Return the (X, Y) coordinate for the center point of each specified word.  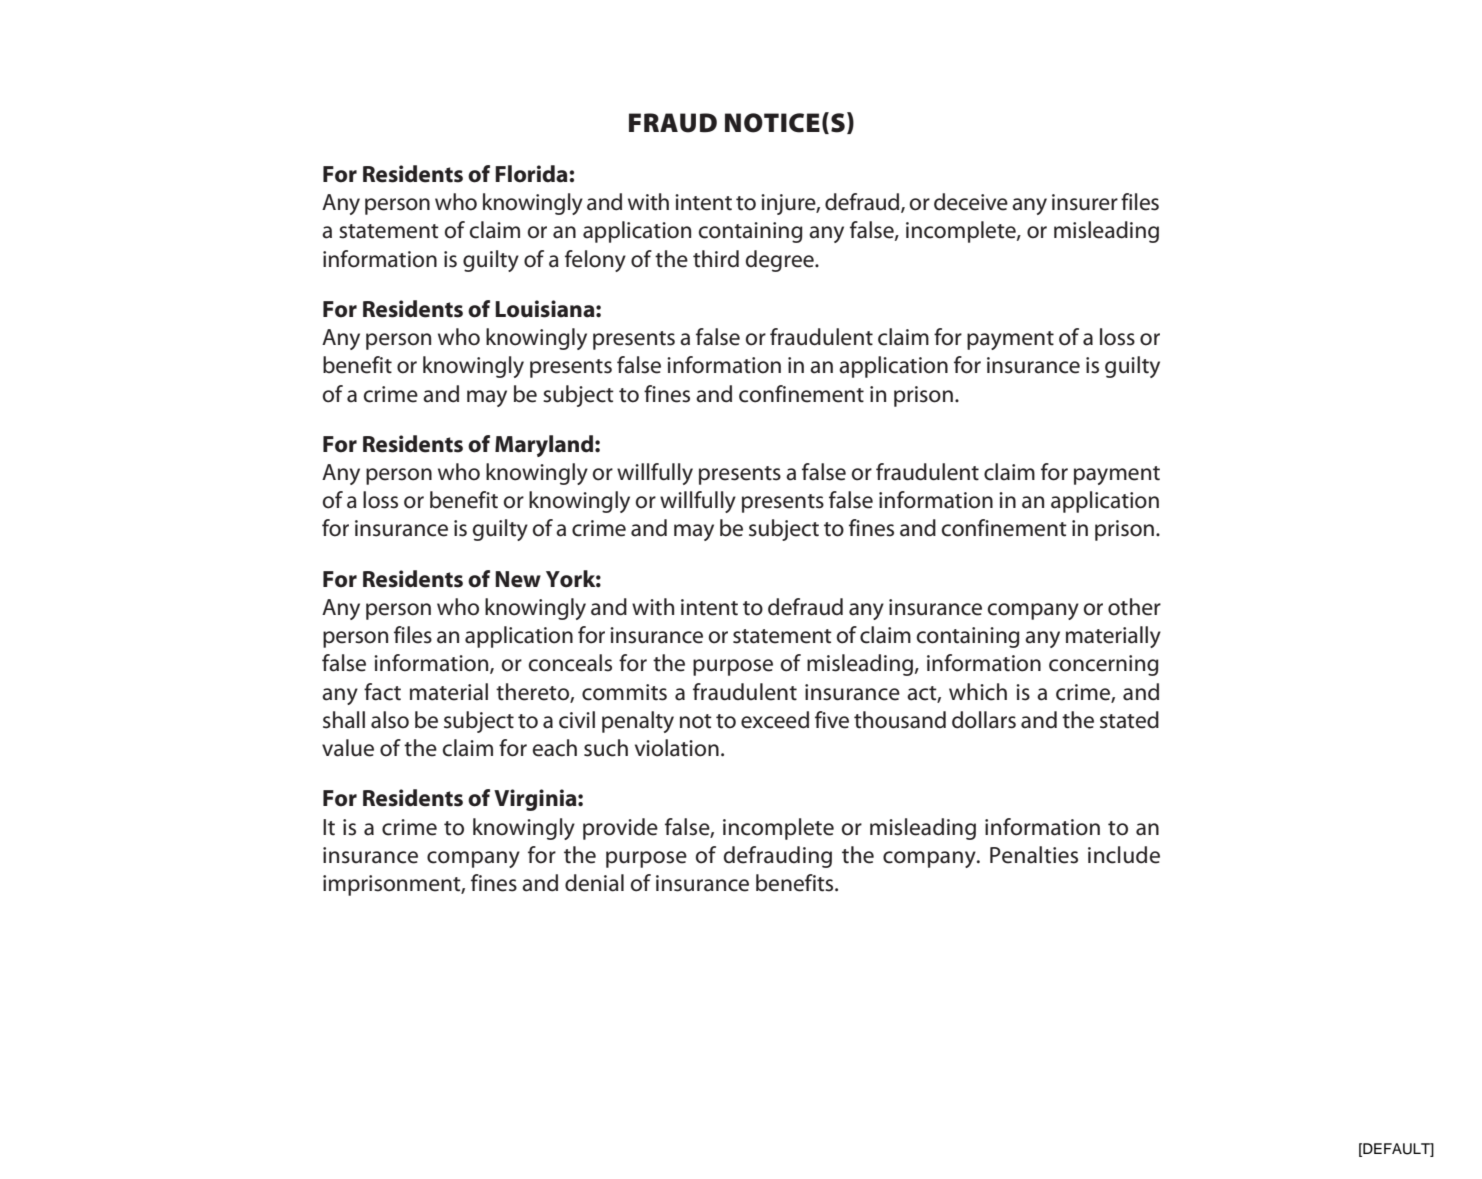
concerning (1104, 665)
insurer (1085, 202)
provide (620, 829)
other (1134, 607)
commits (624, 692)
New (518, 579)
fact (382, 692)
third (716, 259)
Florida (532, 174)
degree (781, 261)
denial (594, 883)
